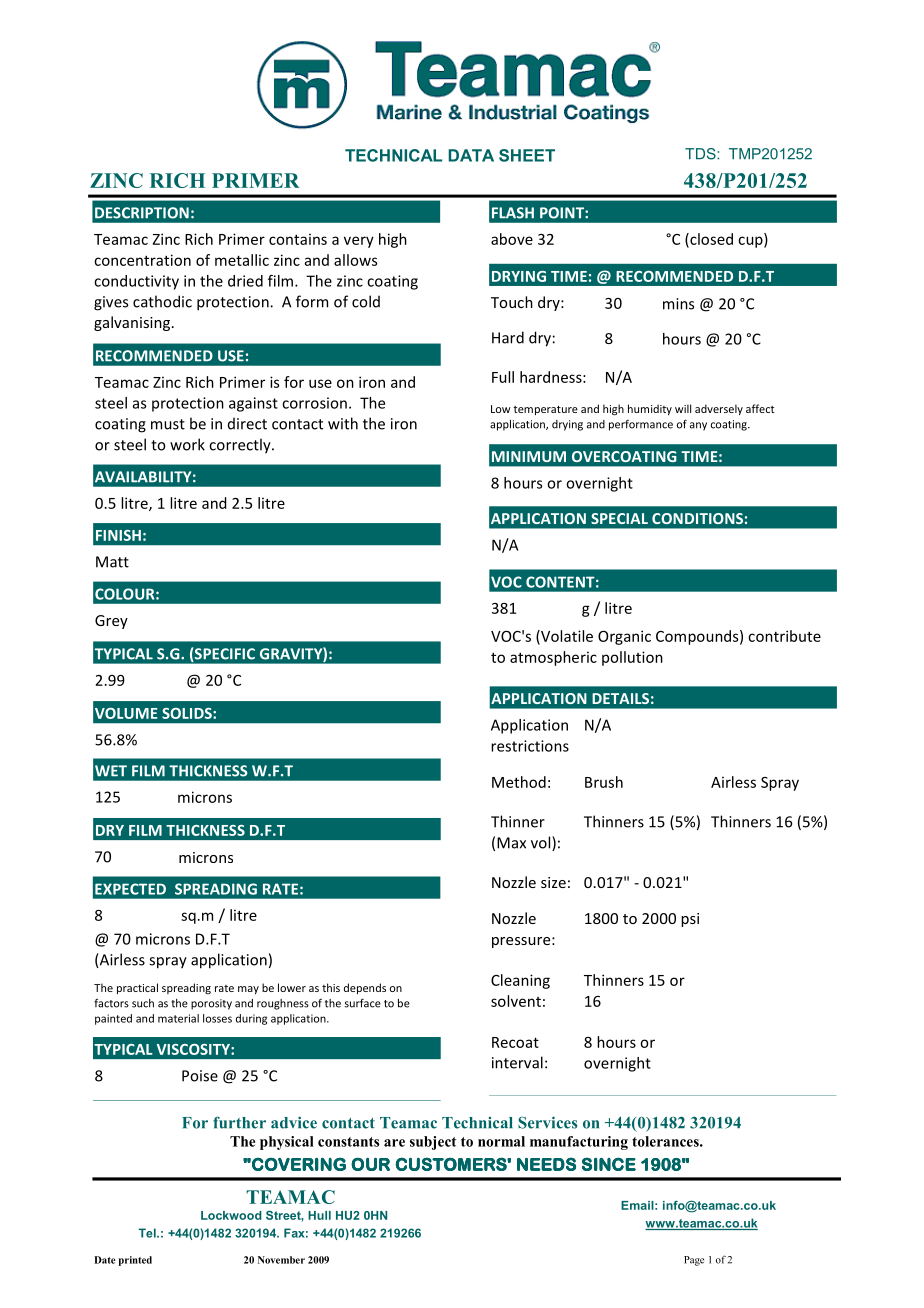 This page has height=1308, width=924. What do you see at coordinates (530, 746) in the page?
I see `restrictions` at bounding box center [530, 746].
